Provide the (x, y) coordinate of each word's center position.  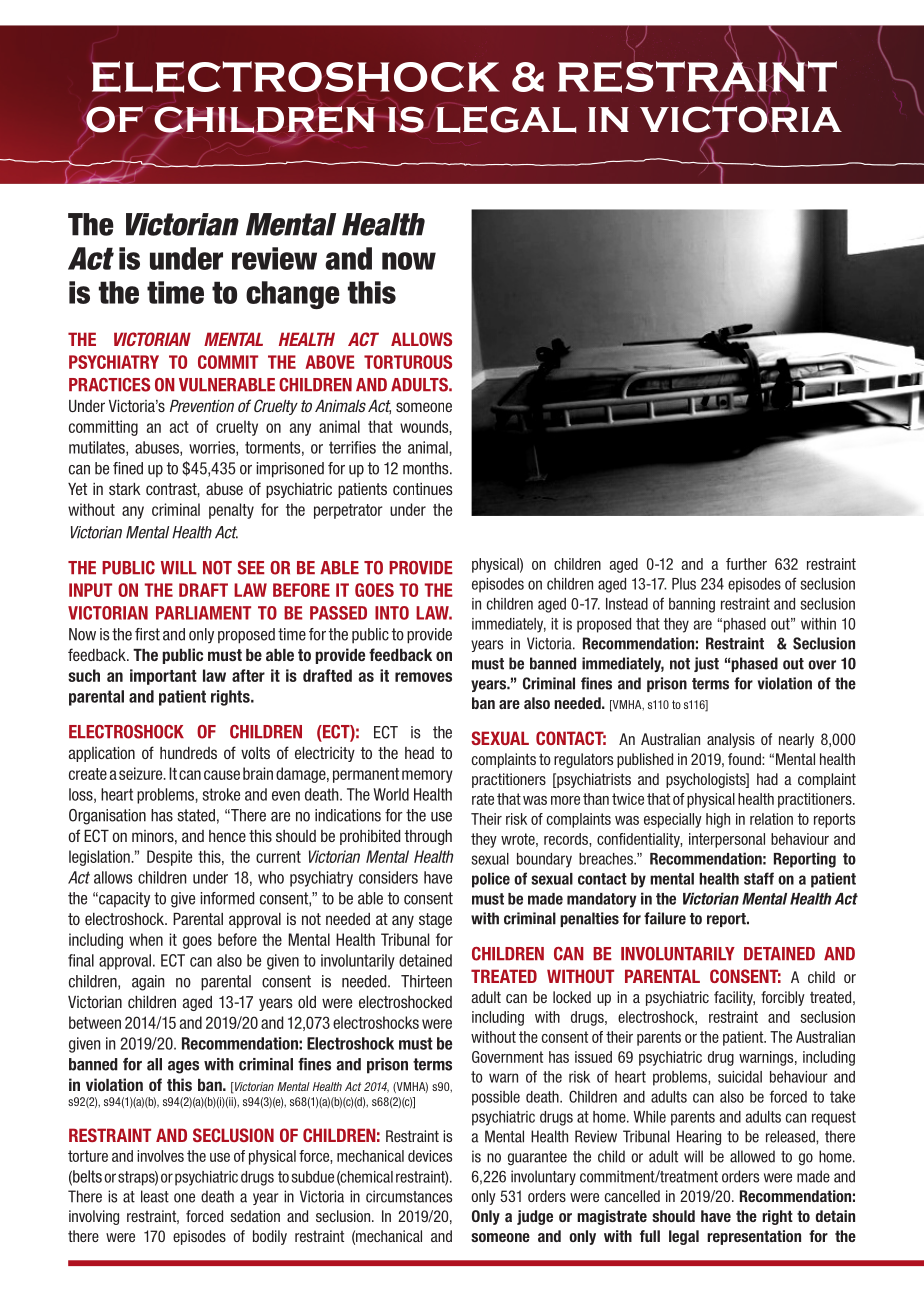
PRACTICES (109, 384)
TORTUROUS (408, 362)
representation (754, 1237)
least (155, 1196)
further (746, 564)
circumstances (409, 1196)
